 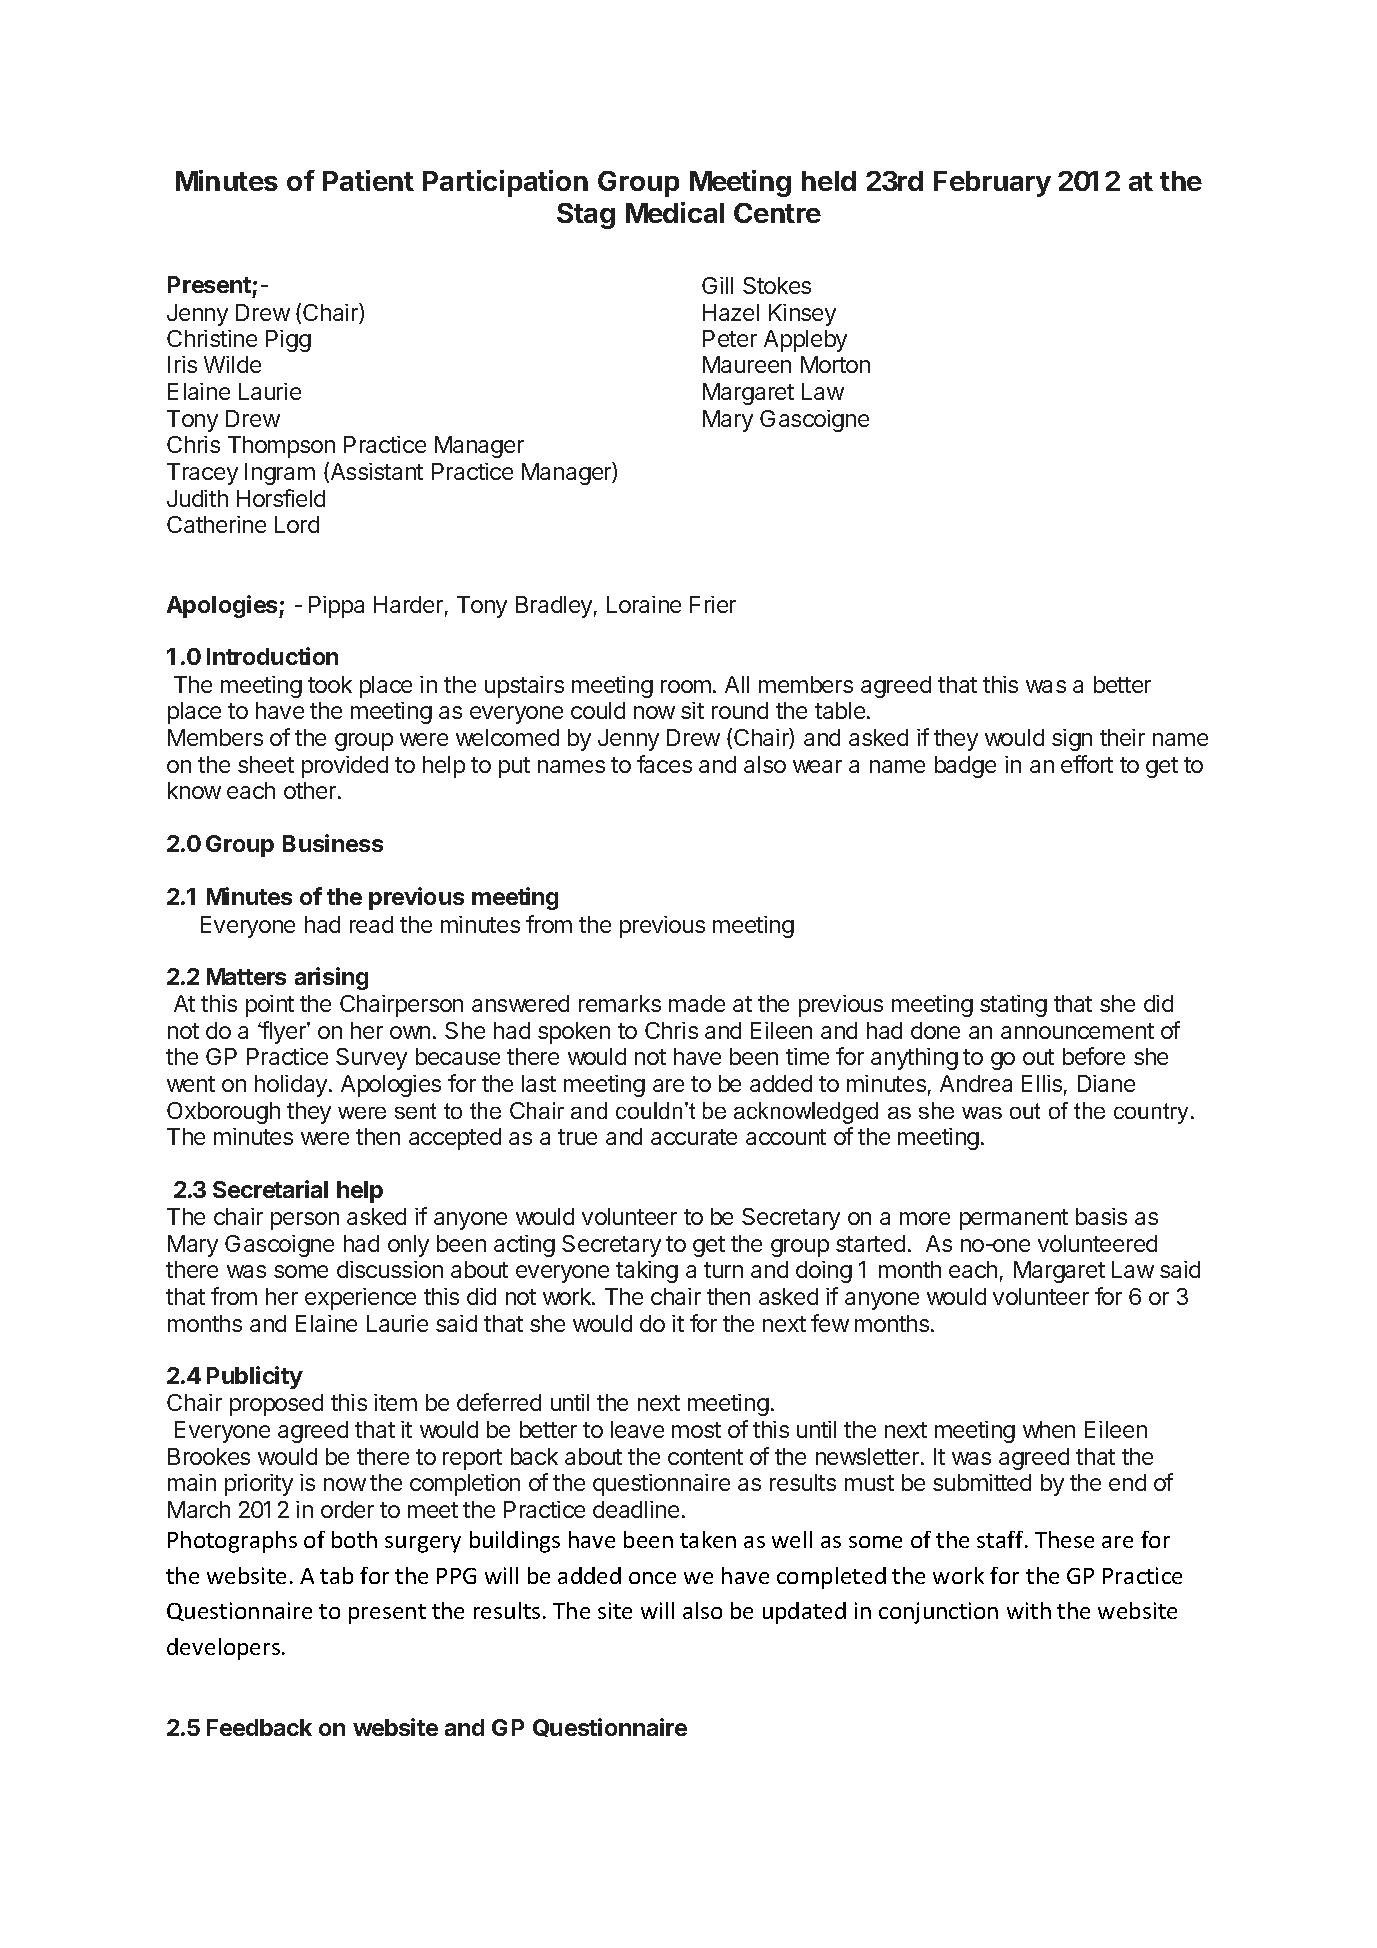 What do you see at coordinates (225, 1649) in the screenshot?
I see `developers` at bounding box center [225, 1649].
